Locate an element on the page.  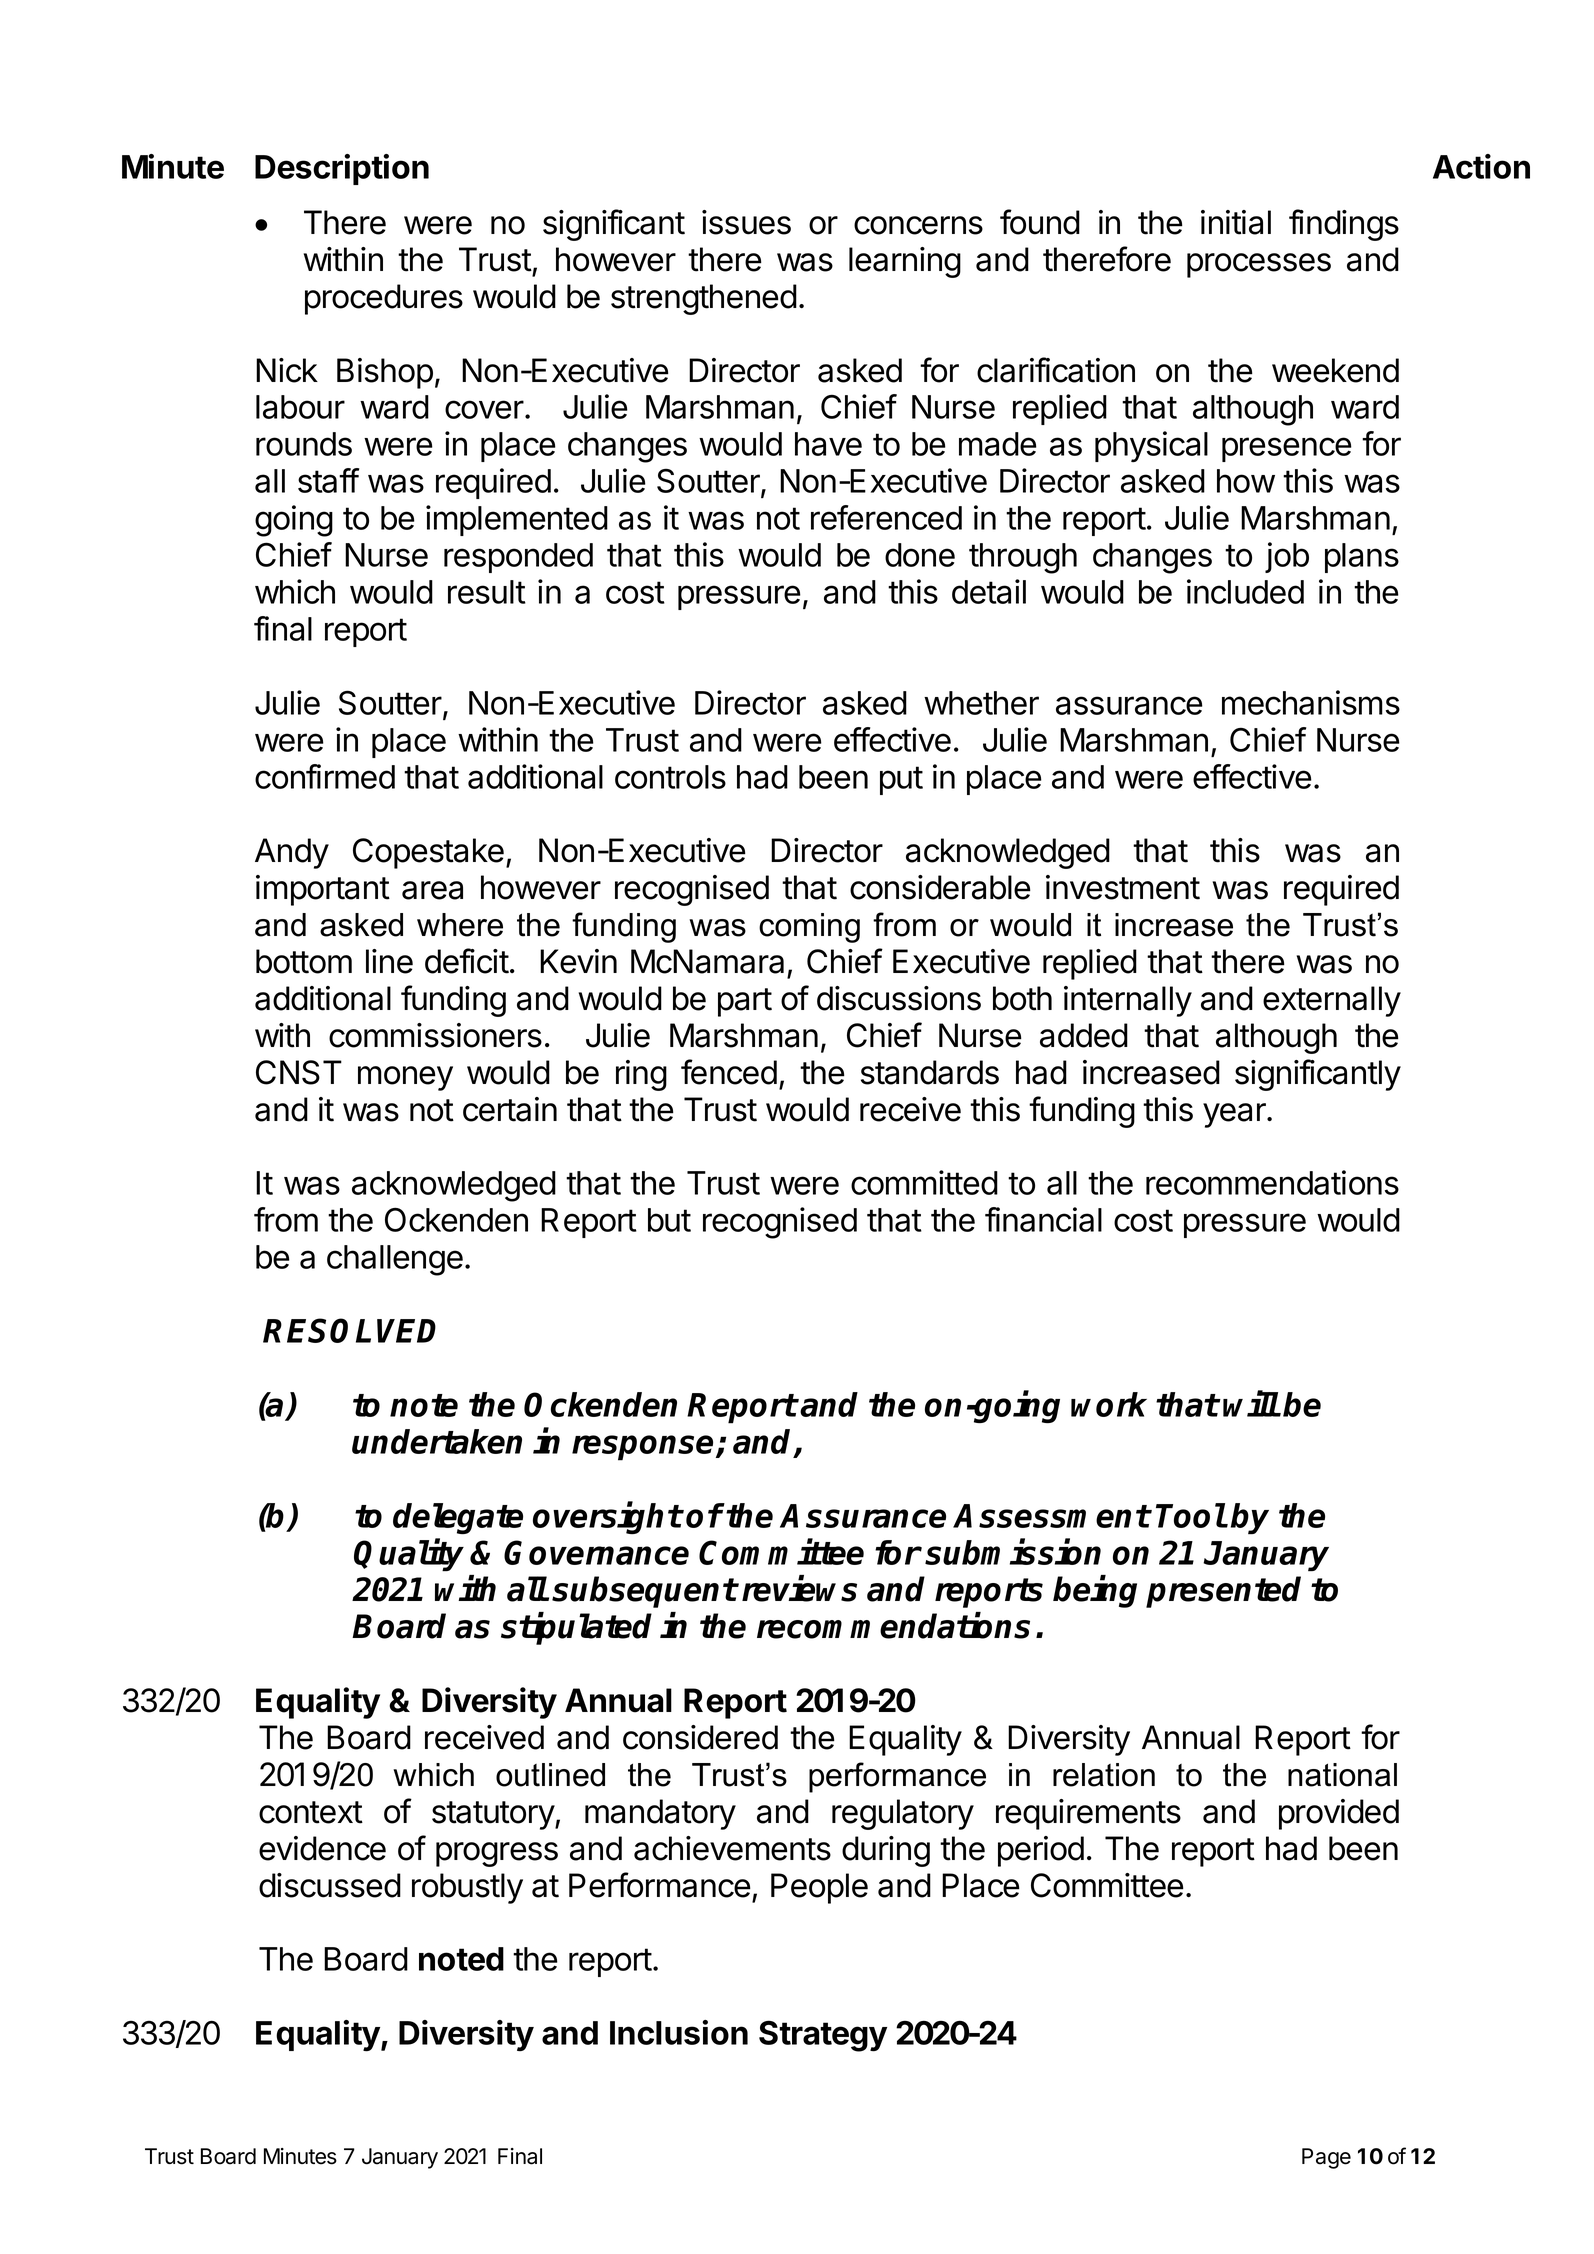
Strategy is located at coordinates (823, 2036).
